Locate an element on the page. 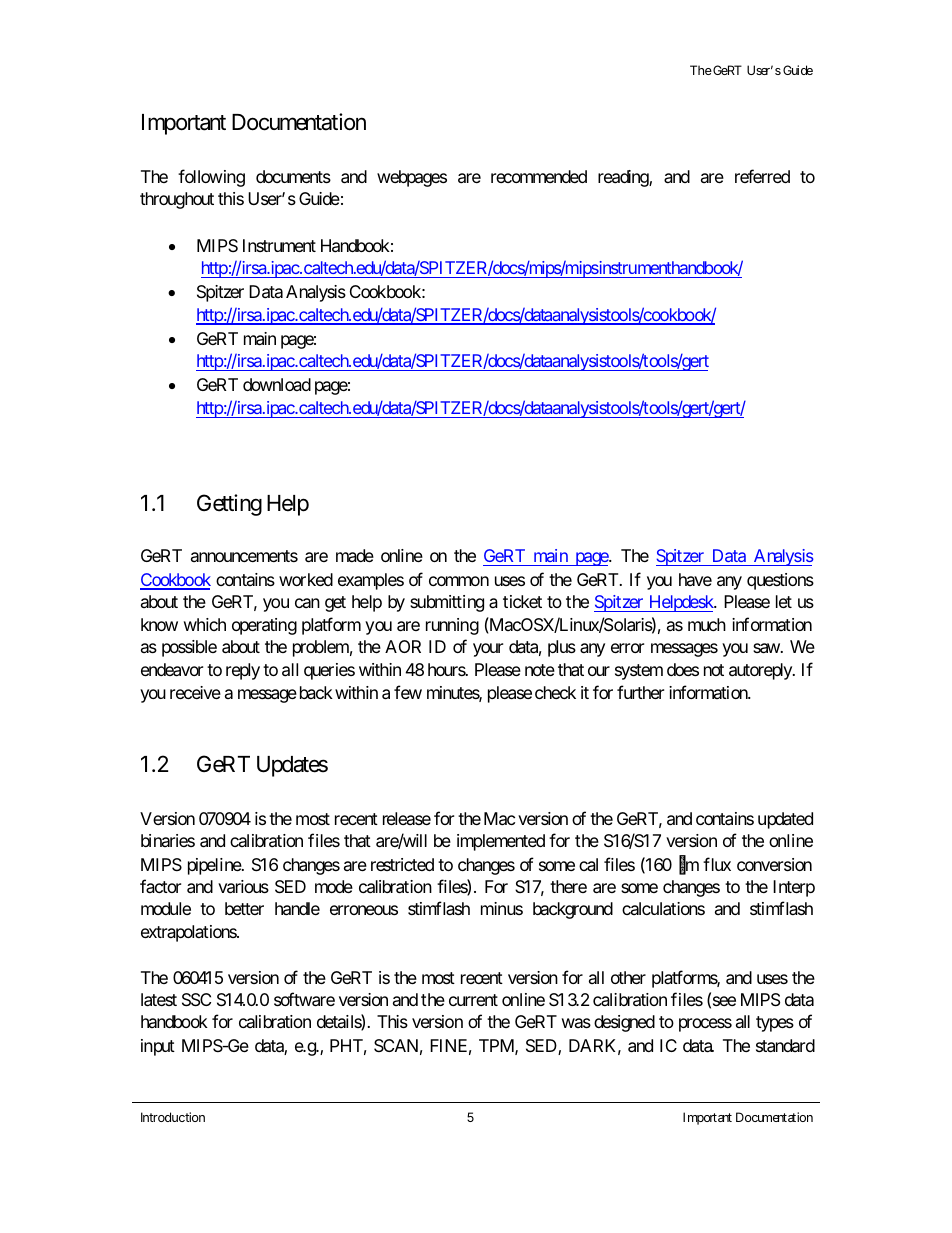  running is located at coordinates (452, 626).
